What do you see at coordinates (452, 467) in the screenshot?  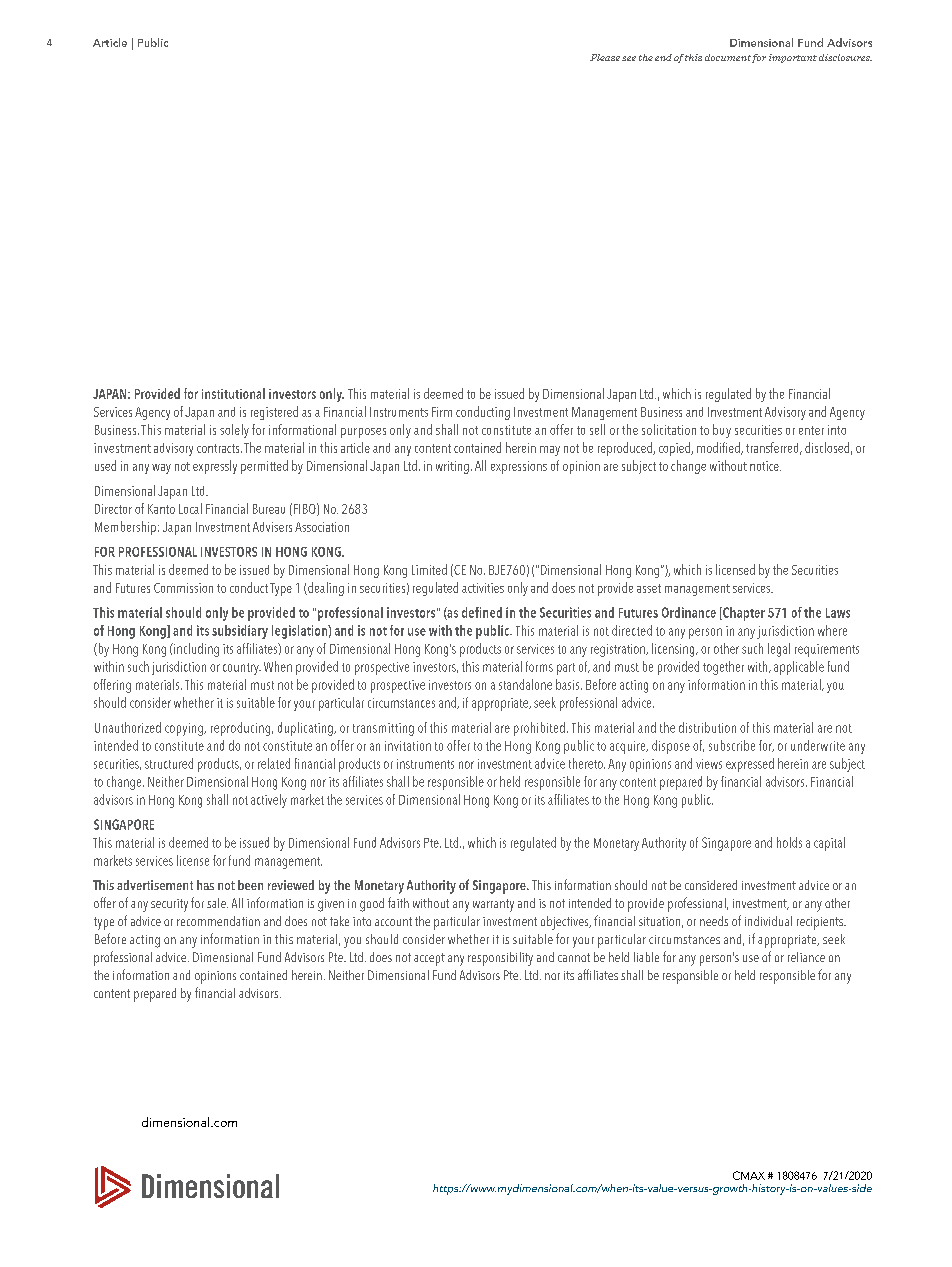 I see `writing` at bounding box center [452, 467].
